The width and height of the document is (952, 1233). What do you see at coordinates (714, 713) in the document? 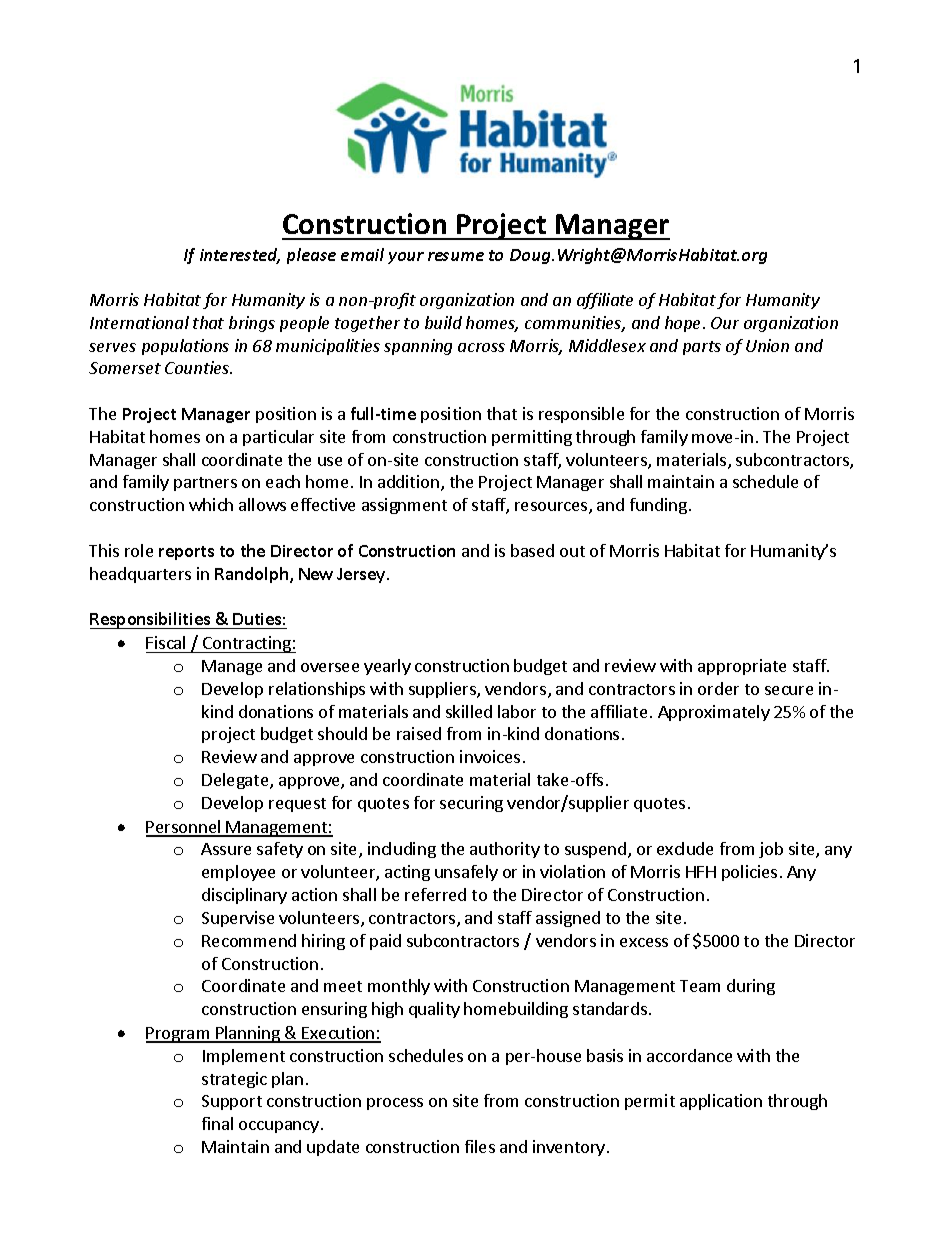
I see `Approximately` at bounding box center [714, 713].
